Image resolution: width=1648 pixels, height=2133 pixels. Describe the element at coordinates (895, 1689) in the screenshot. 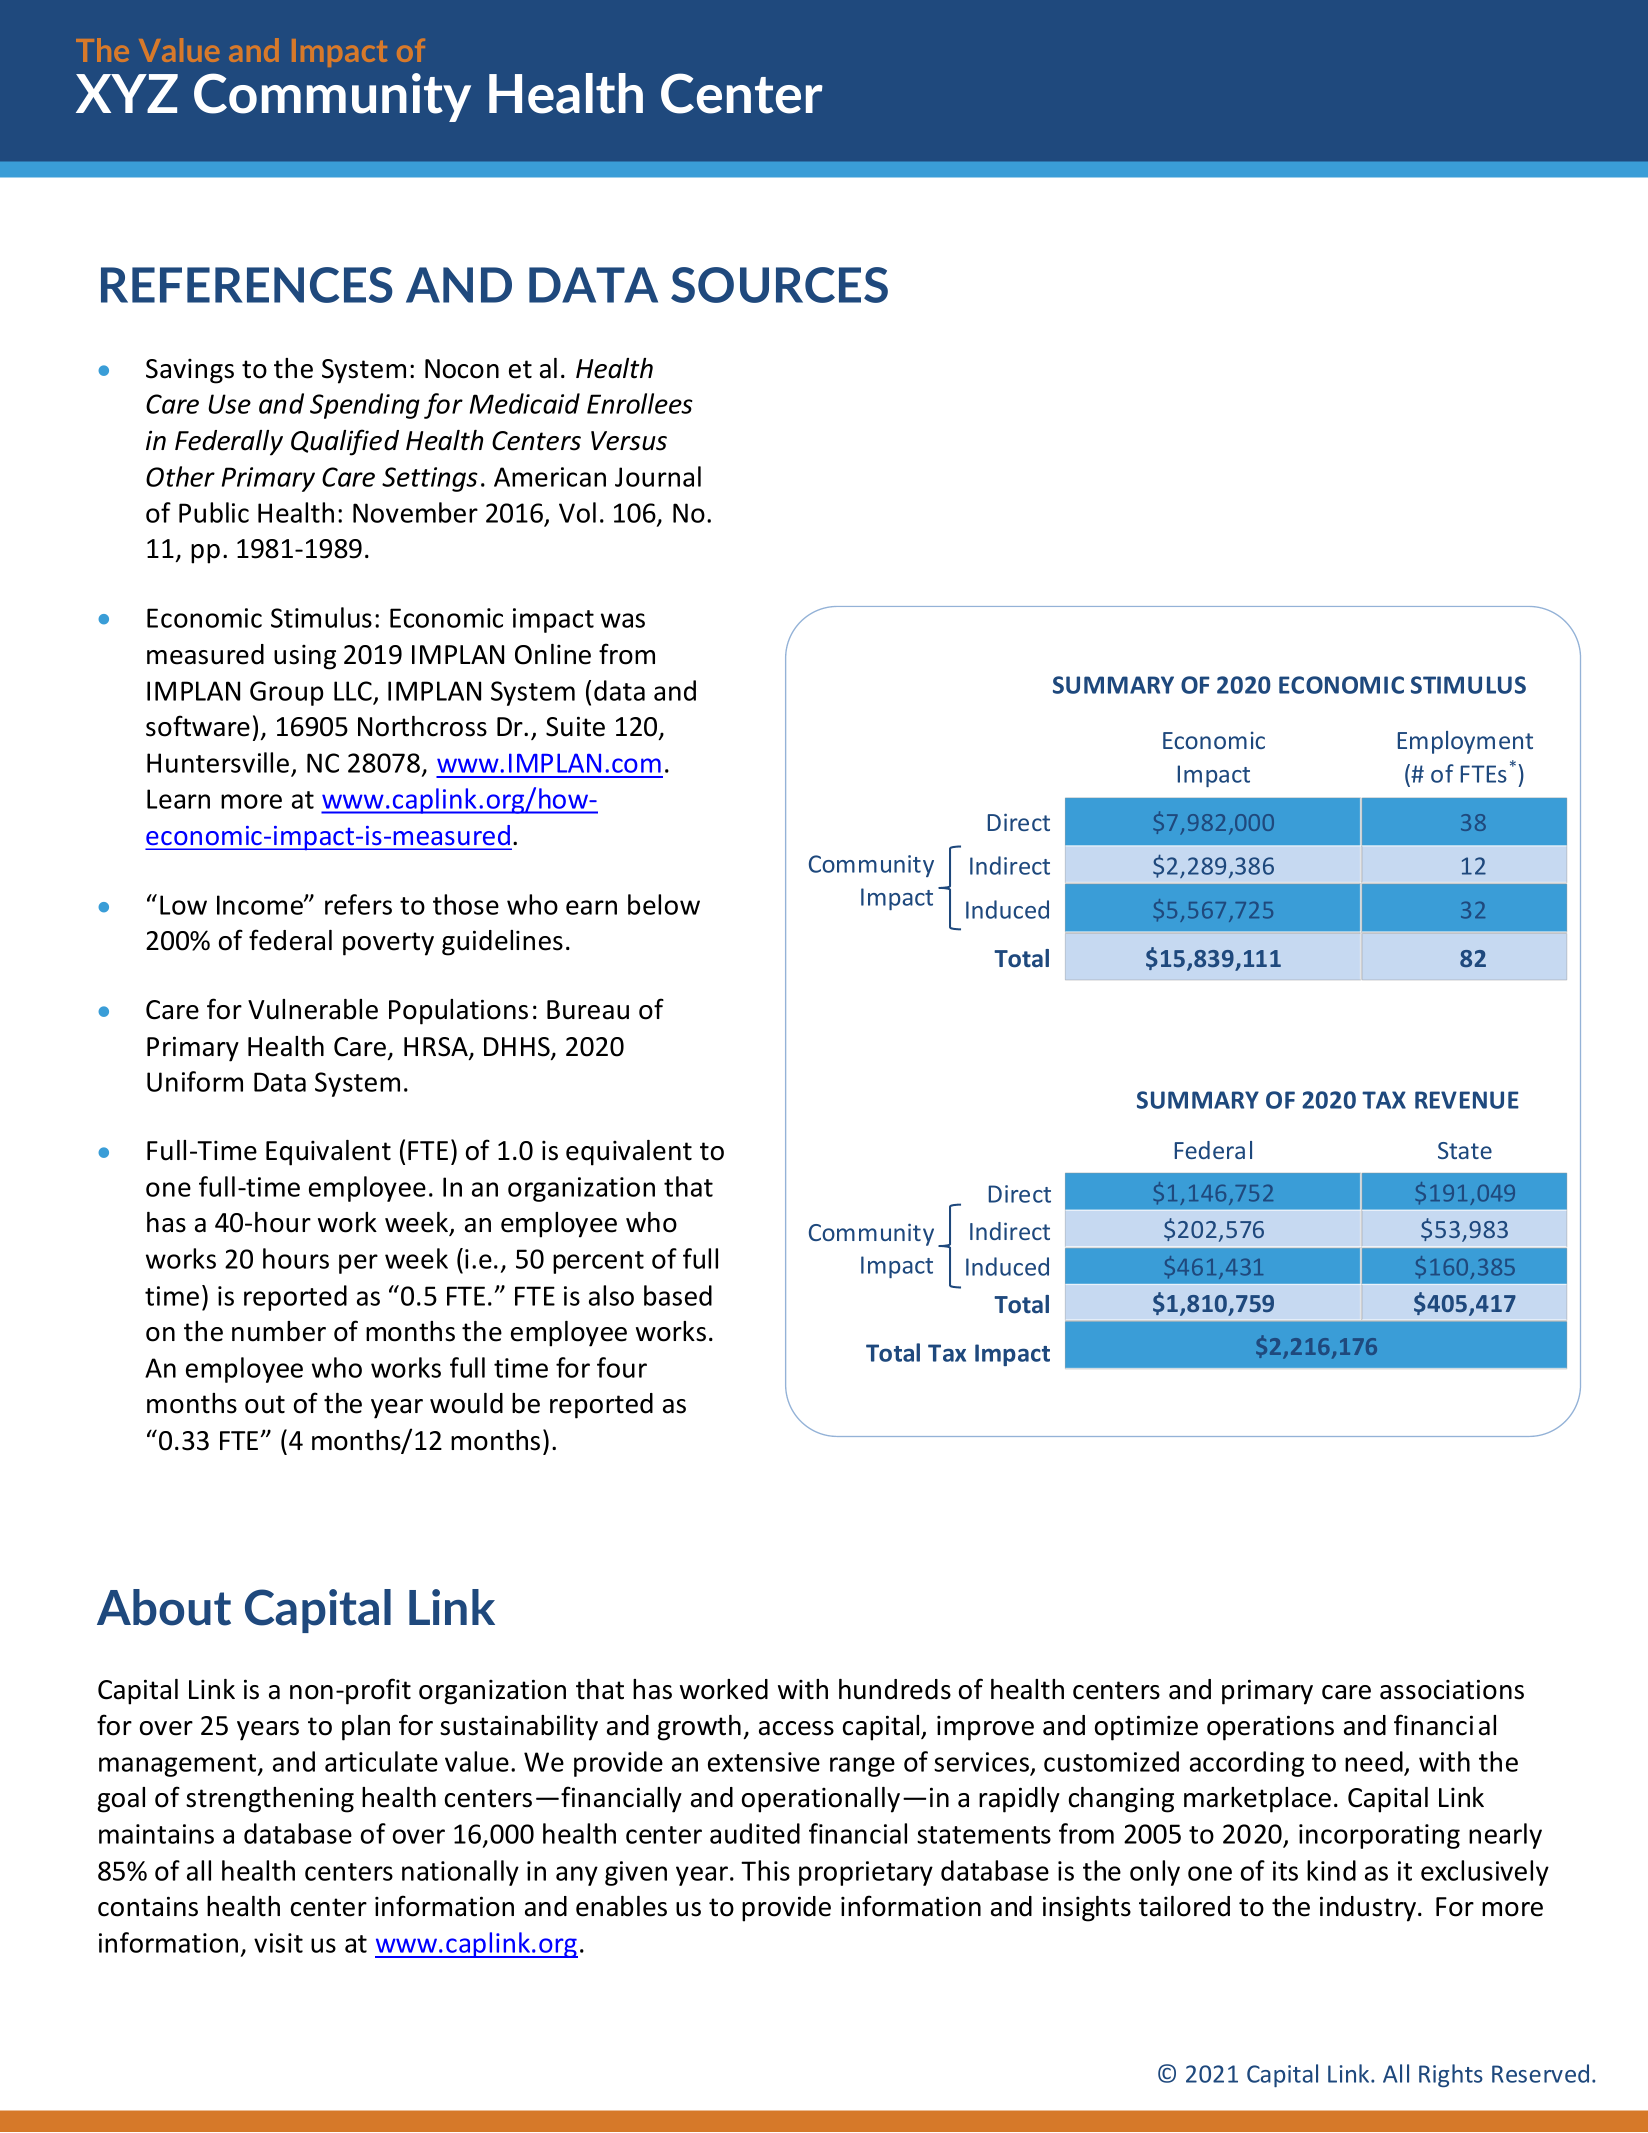

I see `hundreds` at that location.
